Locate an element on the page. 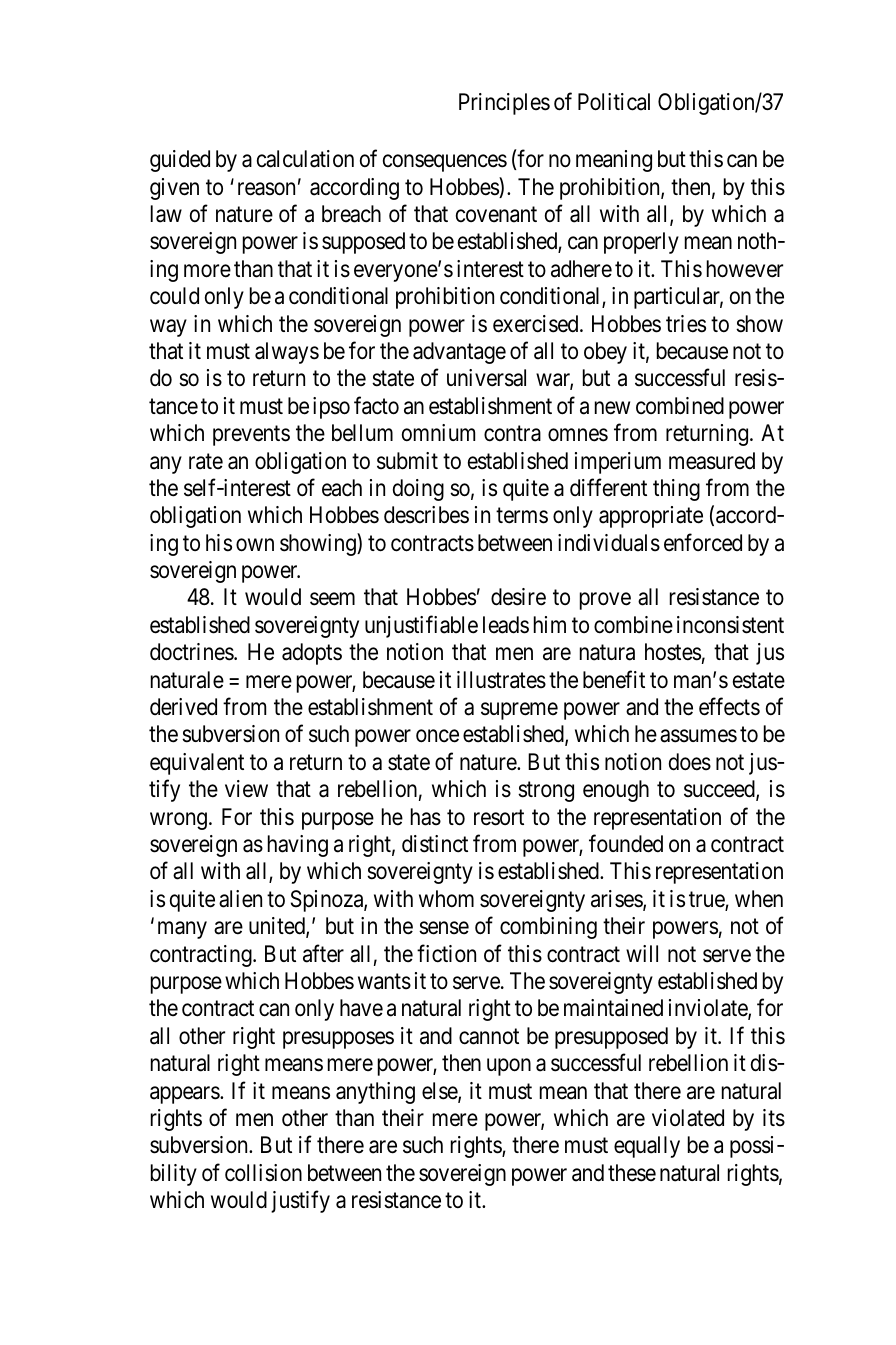 Image resolution: width=896 pixels, height=1345 pixels. Political is located at coordinates (614, 102).
